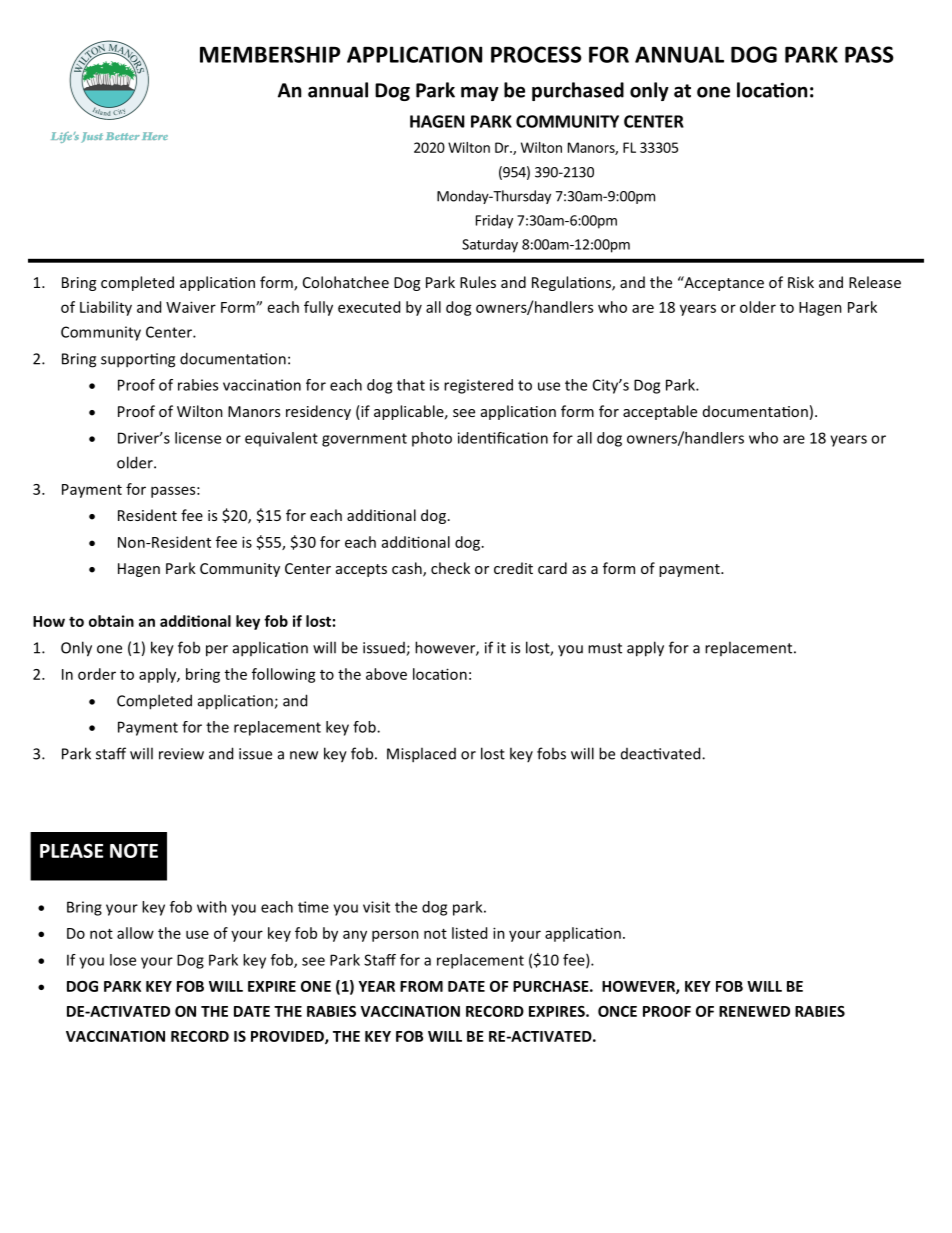 The height and width of the screenshot is (1233, 952). Describe the element at coordinates (551, 753) in the screenshot. I see `fobs` at that location.
